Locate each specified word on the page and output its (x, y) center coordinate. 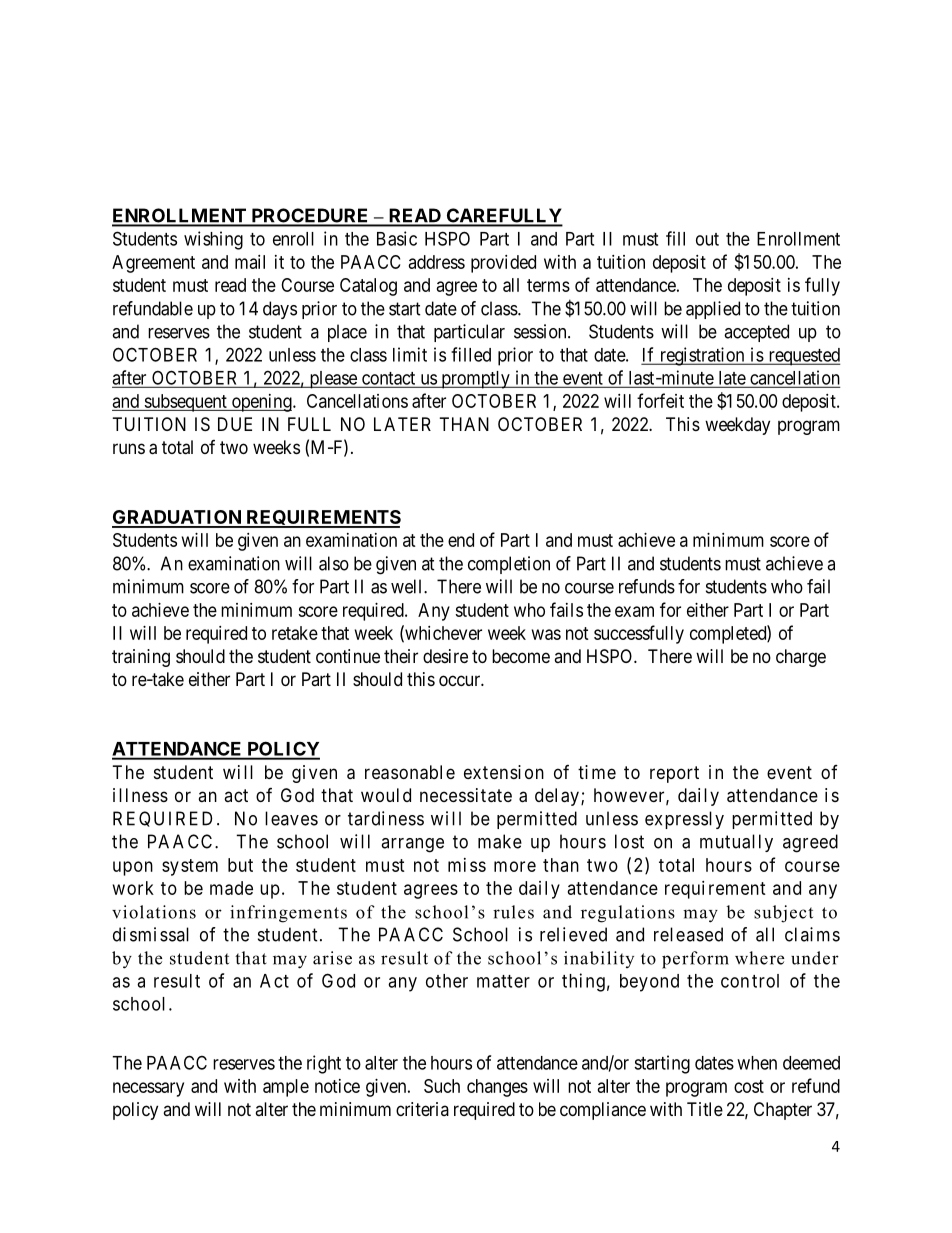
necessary (148, 1089)
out (707, 239)
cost (749, 1086)
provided (503, 264)
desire (445, 656)
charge (801, 658)
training (141, 658)
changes (497, 1088)
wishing (213, 240)
